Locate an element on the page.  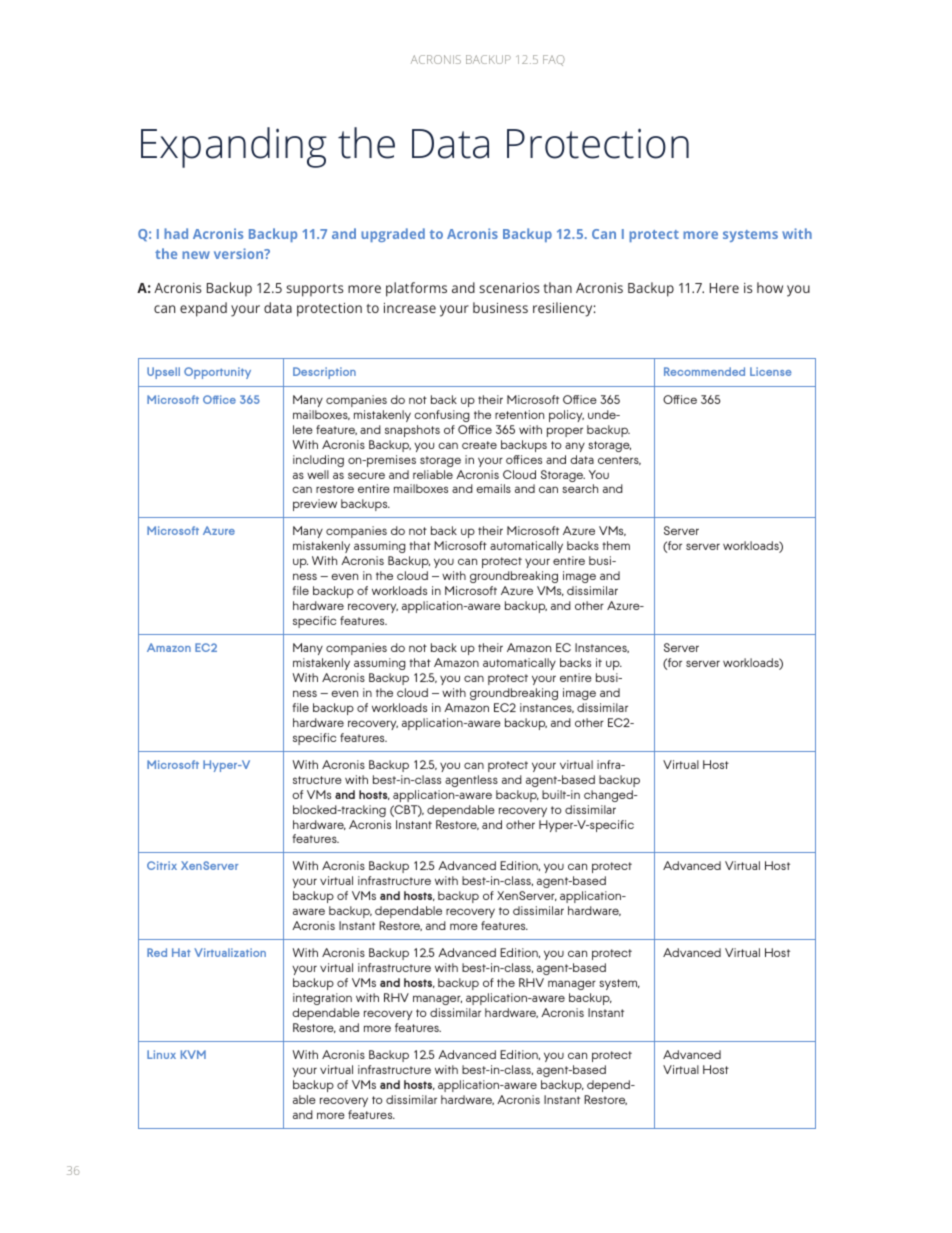
Recommended is located at coordinates (704, 371).
